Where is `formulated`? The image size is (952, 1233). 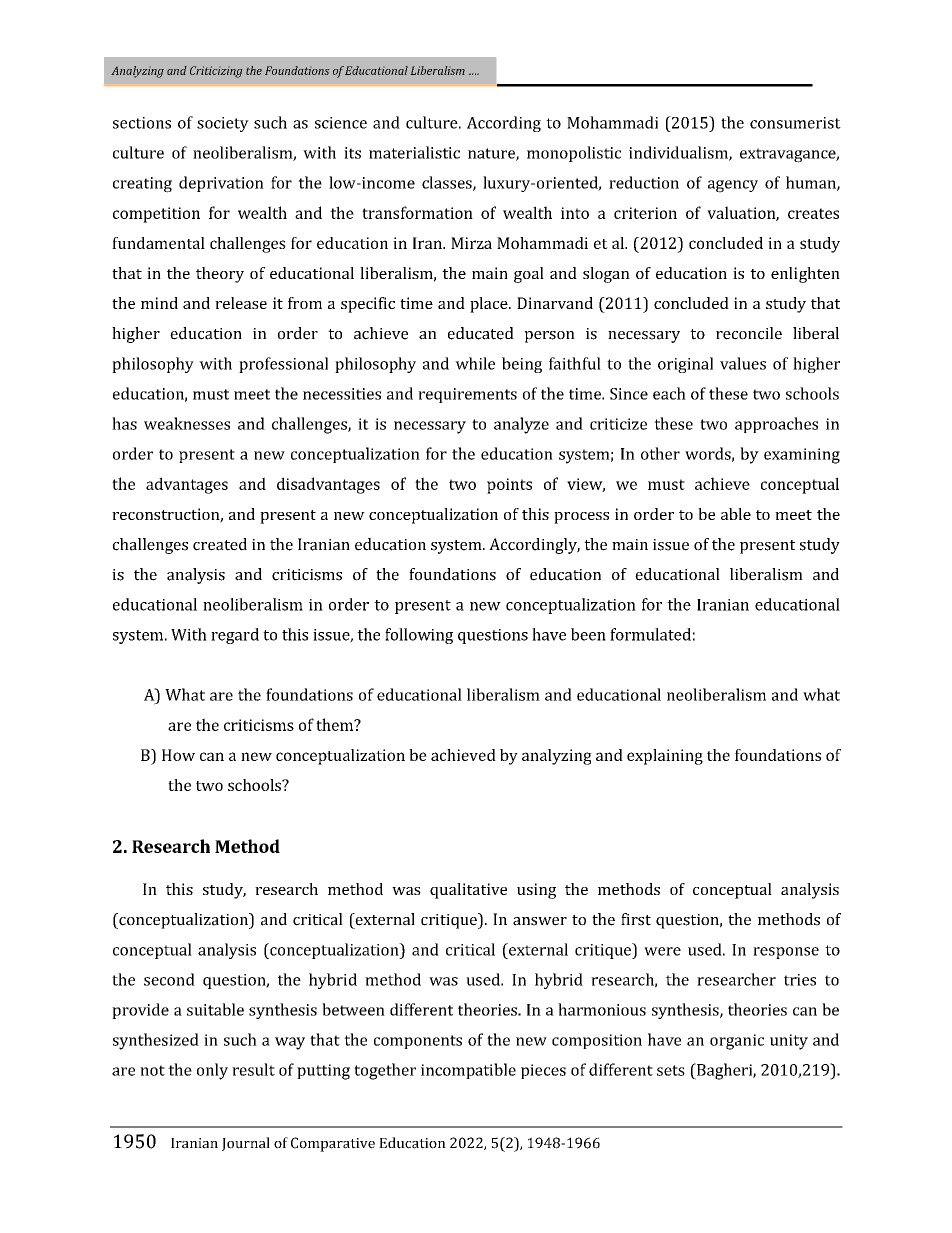 formulated is located at coordinates (650, 634).
